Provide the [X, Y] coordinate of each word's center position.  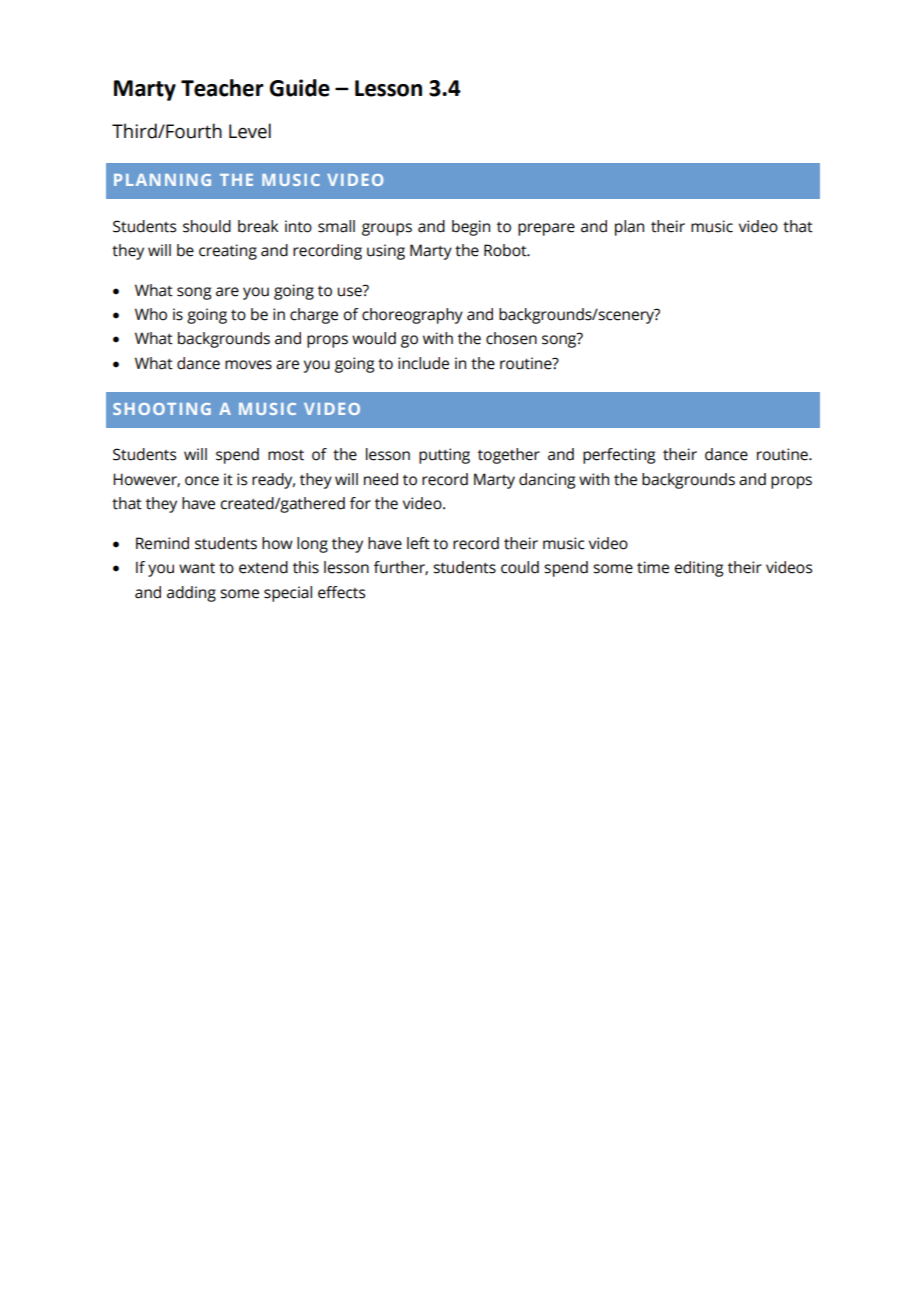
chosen [511, 338]
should [207, 226]
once [202, 481]
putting [444, 456]
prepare [546, 229]
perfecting [619, 456]
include [423, 363]
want [197, 568]
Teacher [222, 88]
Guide [299, 88]
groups [387, 229]
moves [248, 365]
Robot [506, 250]
